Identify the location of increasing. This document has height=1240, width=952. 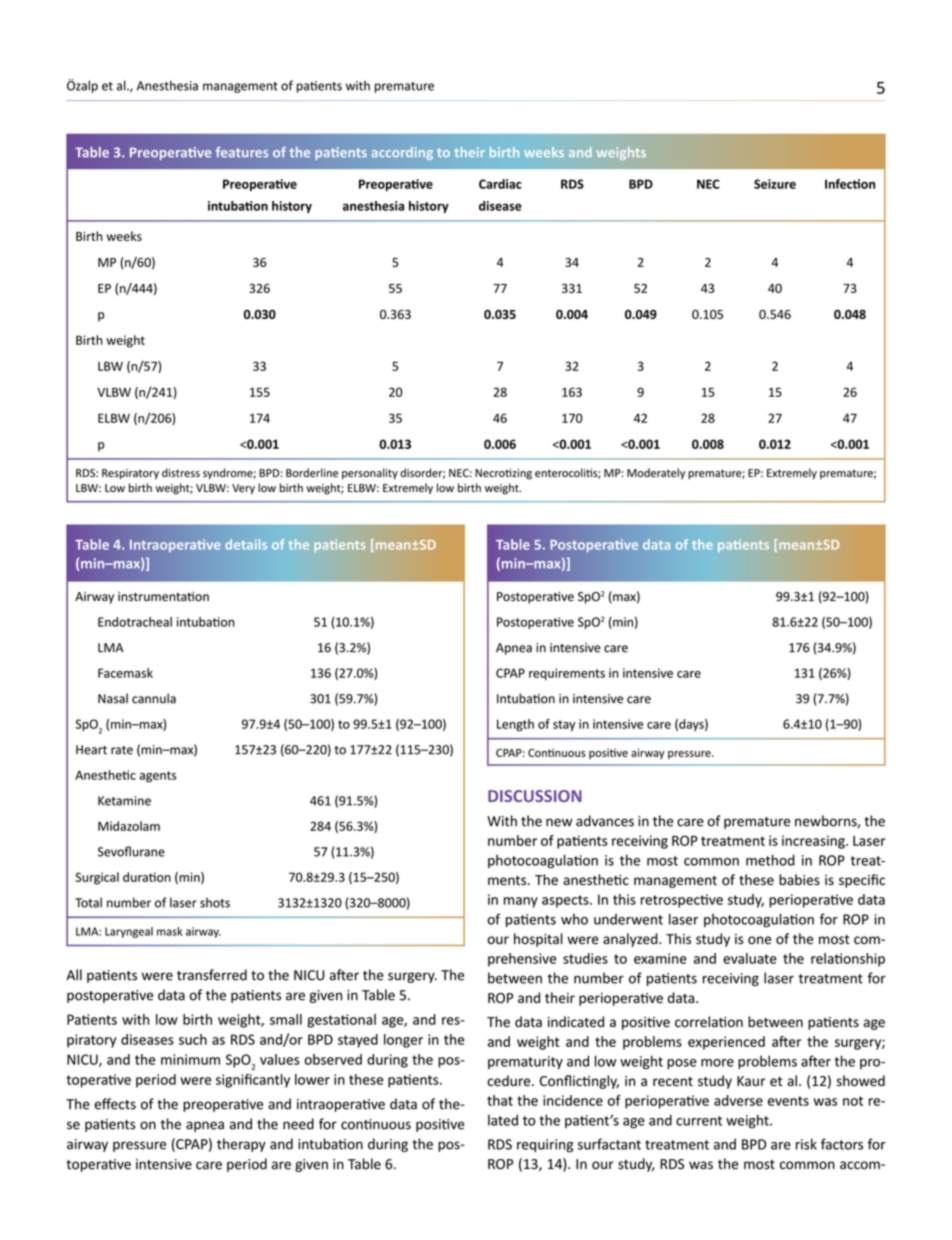
(814, 842).
